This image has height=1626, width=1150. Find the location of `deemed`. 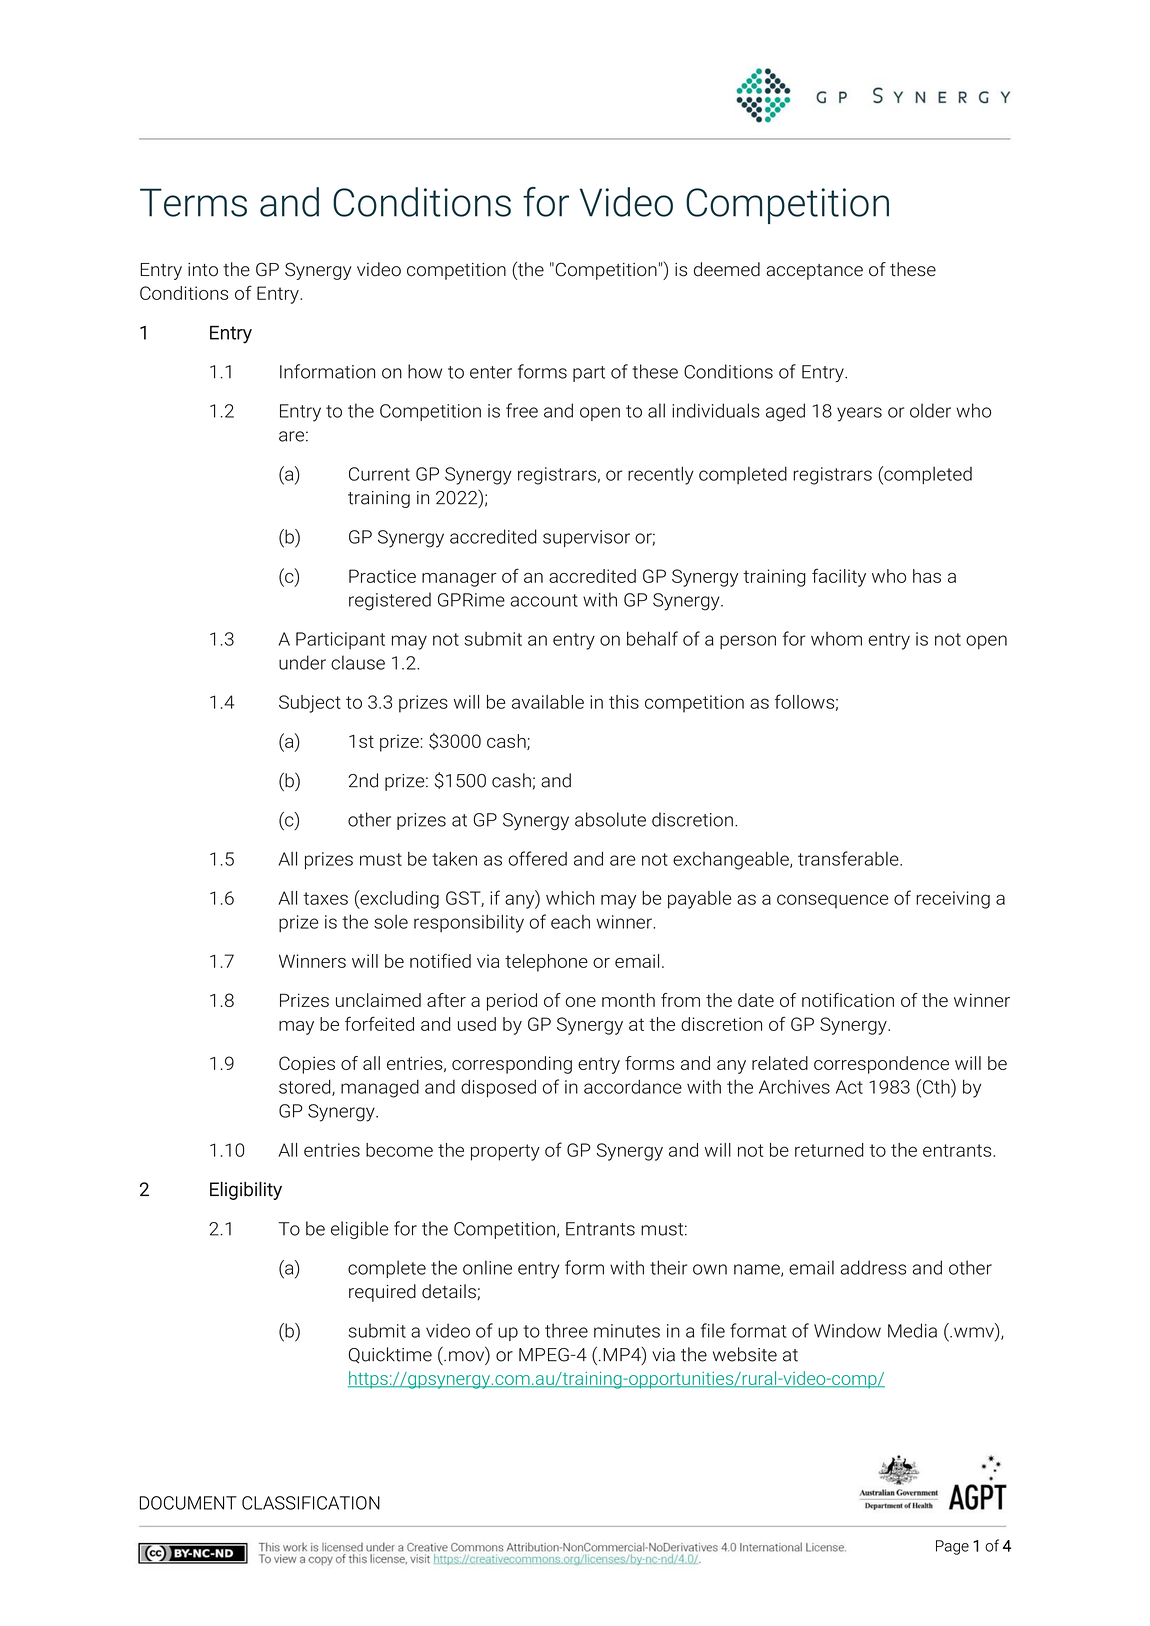

deemed is located at coordinates (727, 269).
